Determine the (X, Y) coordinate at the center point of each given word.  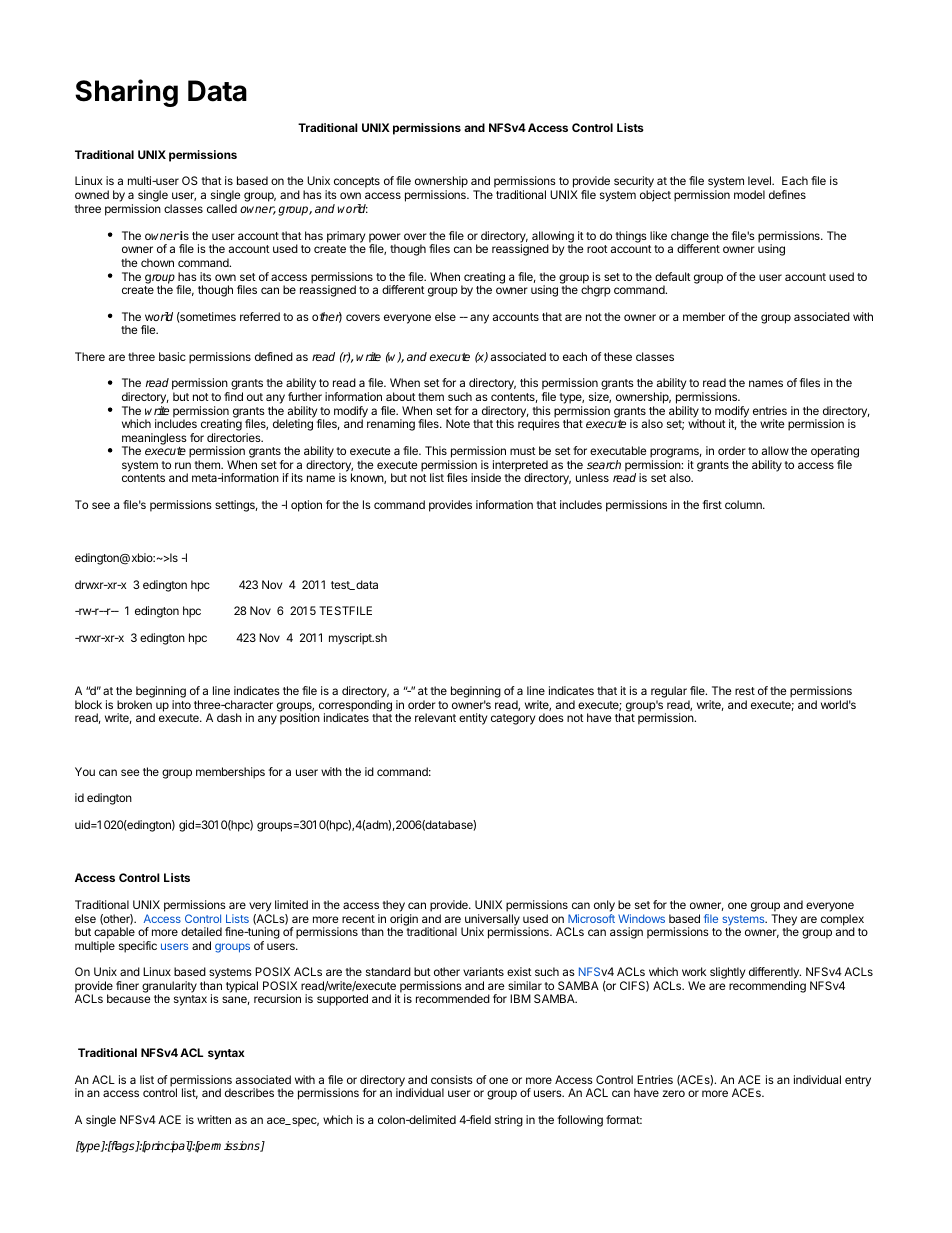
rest (745, 691)
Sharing (126, 93)
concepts (357, 182)
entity (473, 719)
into (181, 704)
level (760, 180)
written (214, 1119)
